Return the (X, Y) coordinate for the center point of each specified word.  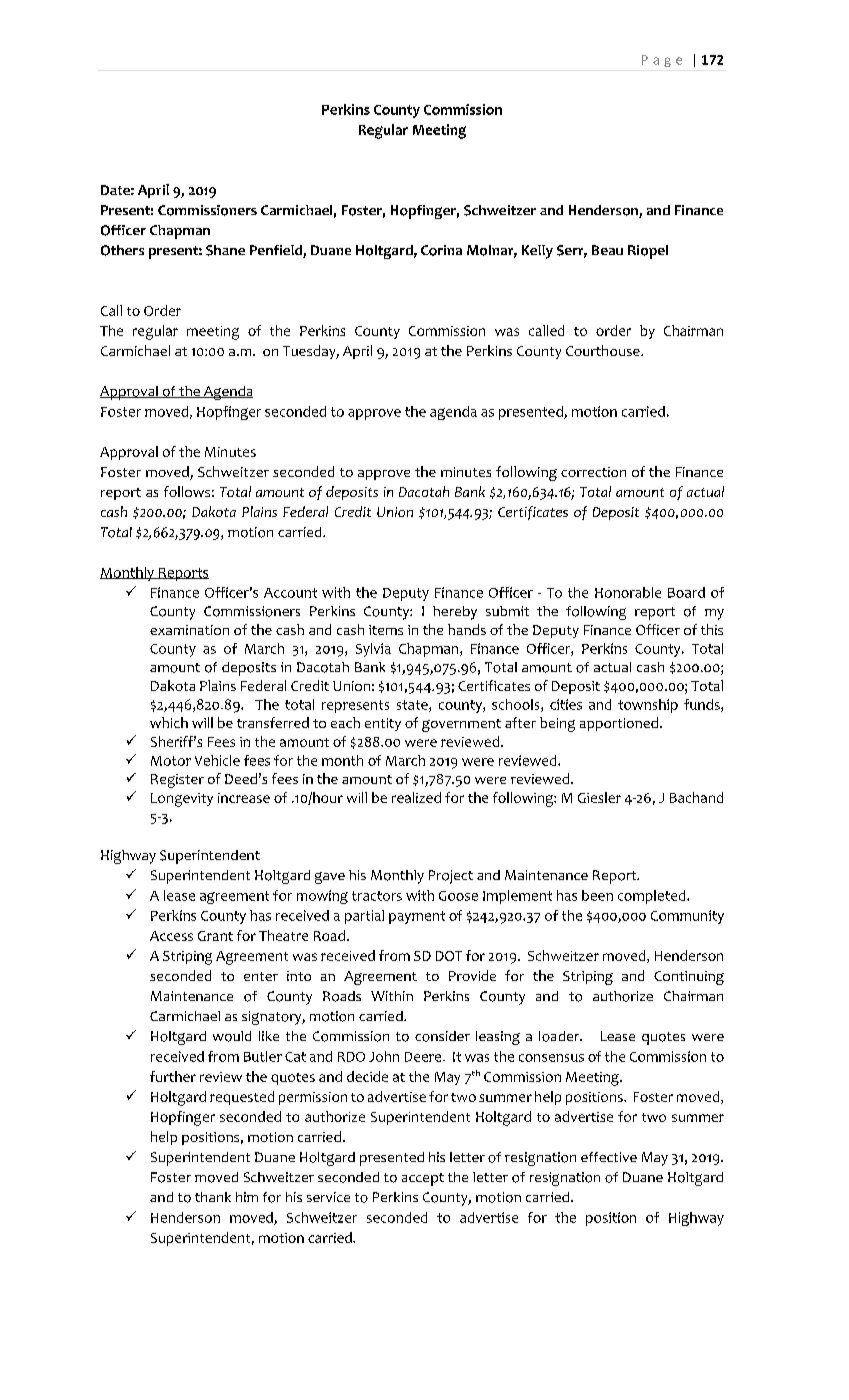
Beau (607, 250)
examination (189, 630)
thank (213, 1197)
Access (171, 936)
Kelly (537, 252)
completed (653, 897)
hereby (455, 613)
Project (451, 877)
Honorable (628, 592)
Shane (225, 250)
